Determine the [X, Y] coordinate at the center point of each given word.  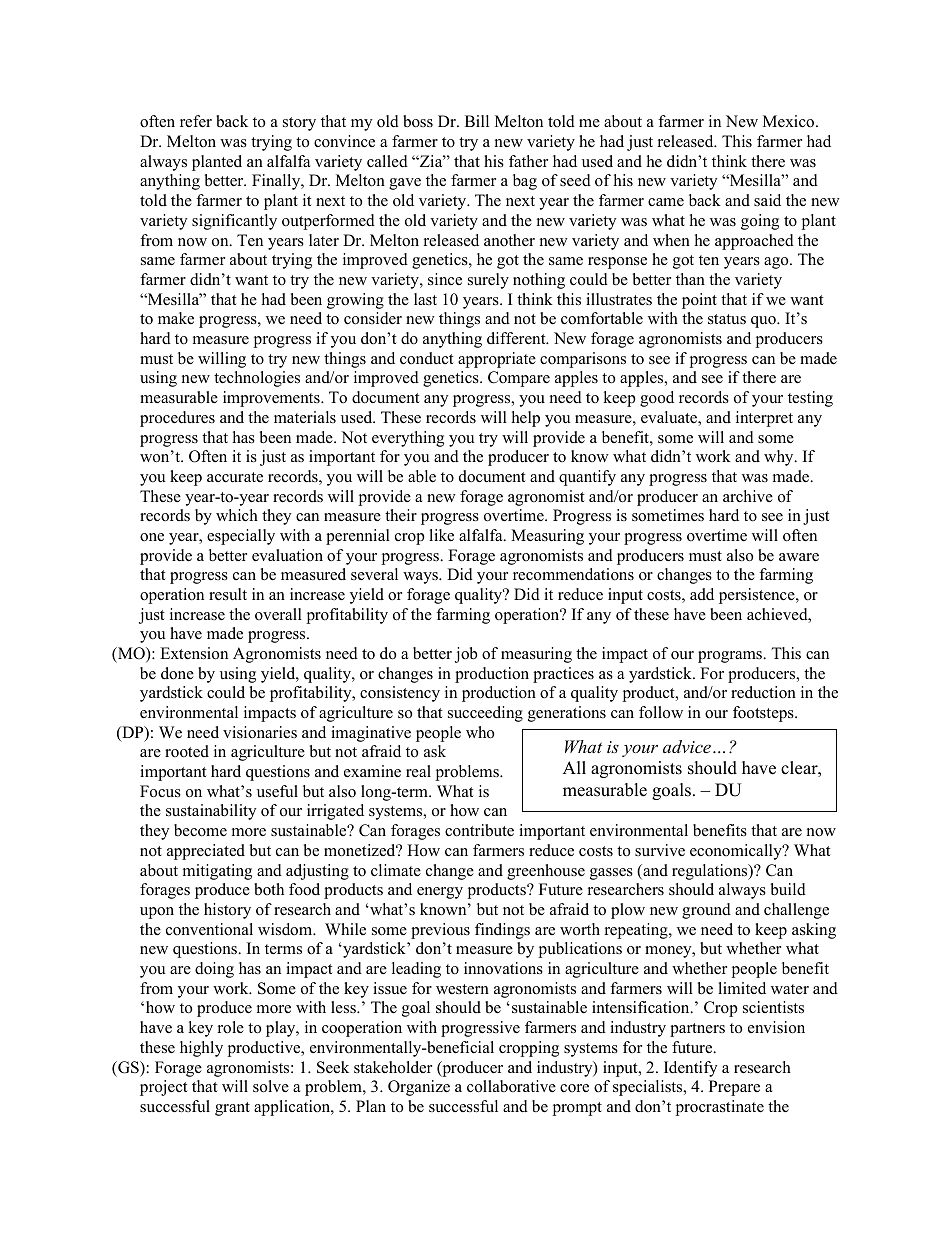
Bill [477, 121]
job [466, 655]
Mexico [790, 121]
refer [196, 121]
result [228, 594]
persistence [758, 596]
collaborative [511, 1086]
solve [271, 1086]
